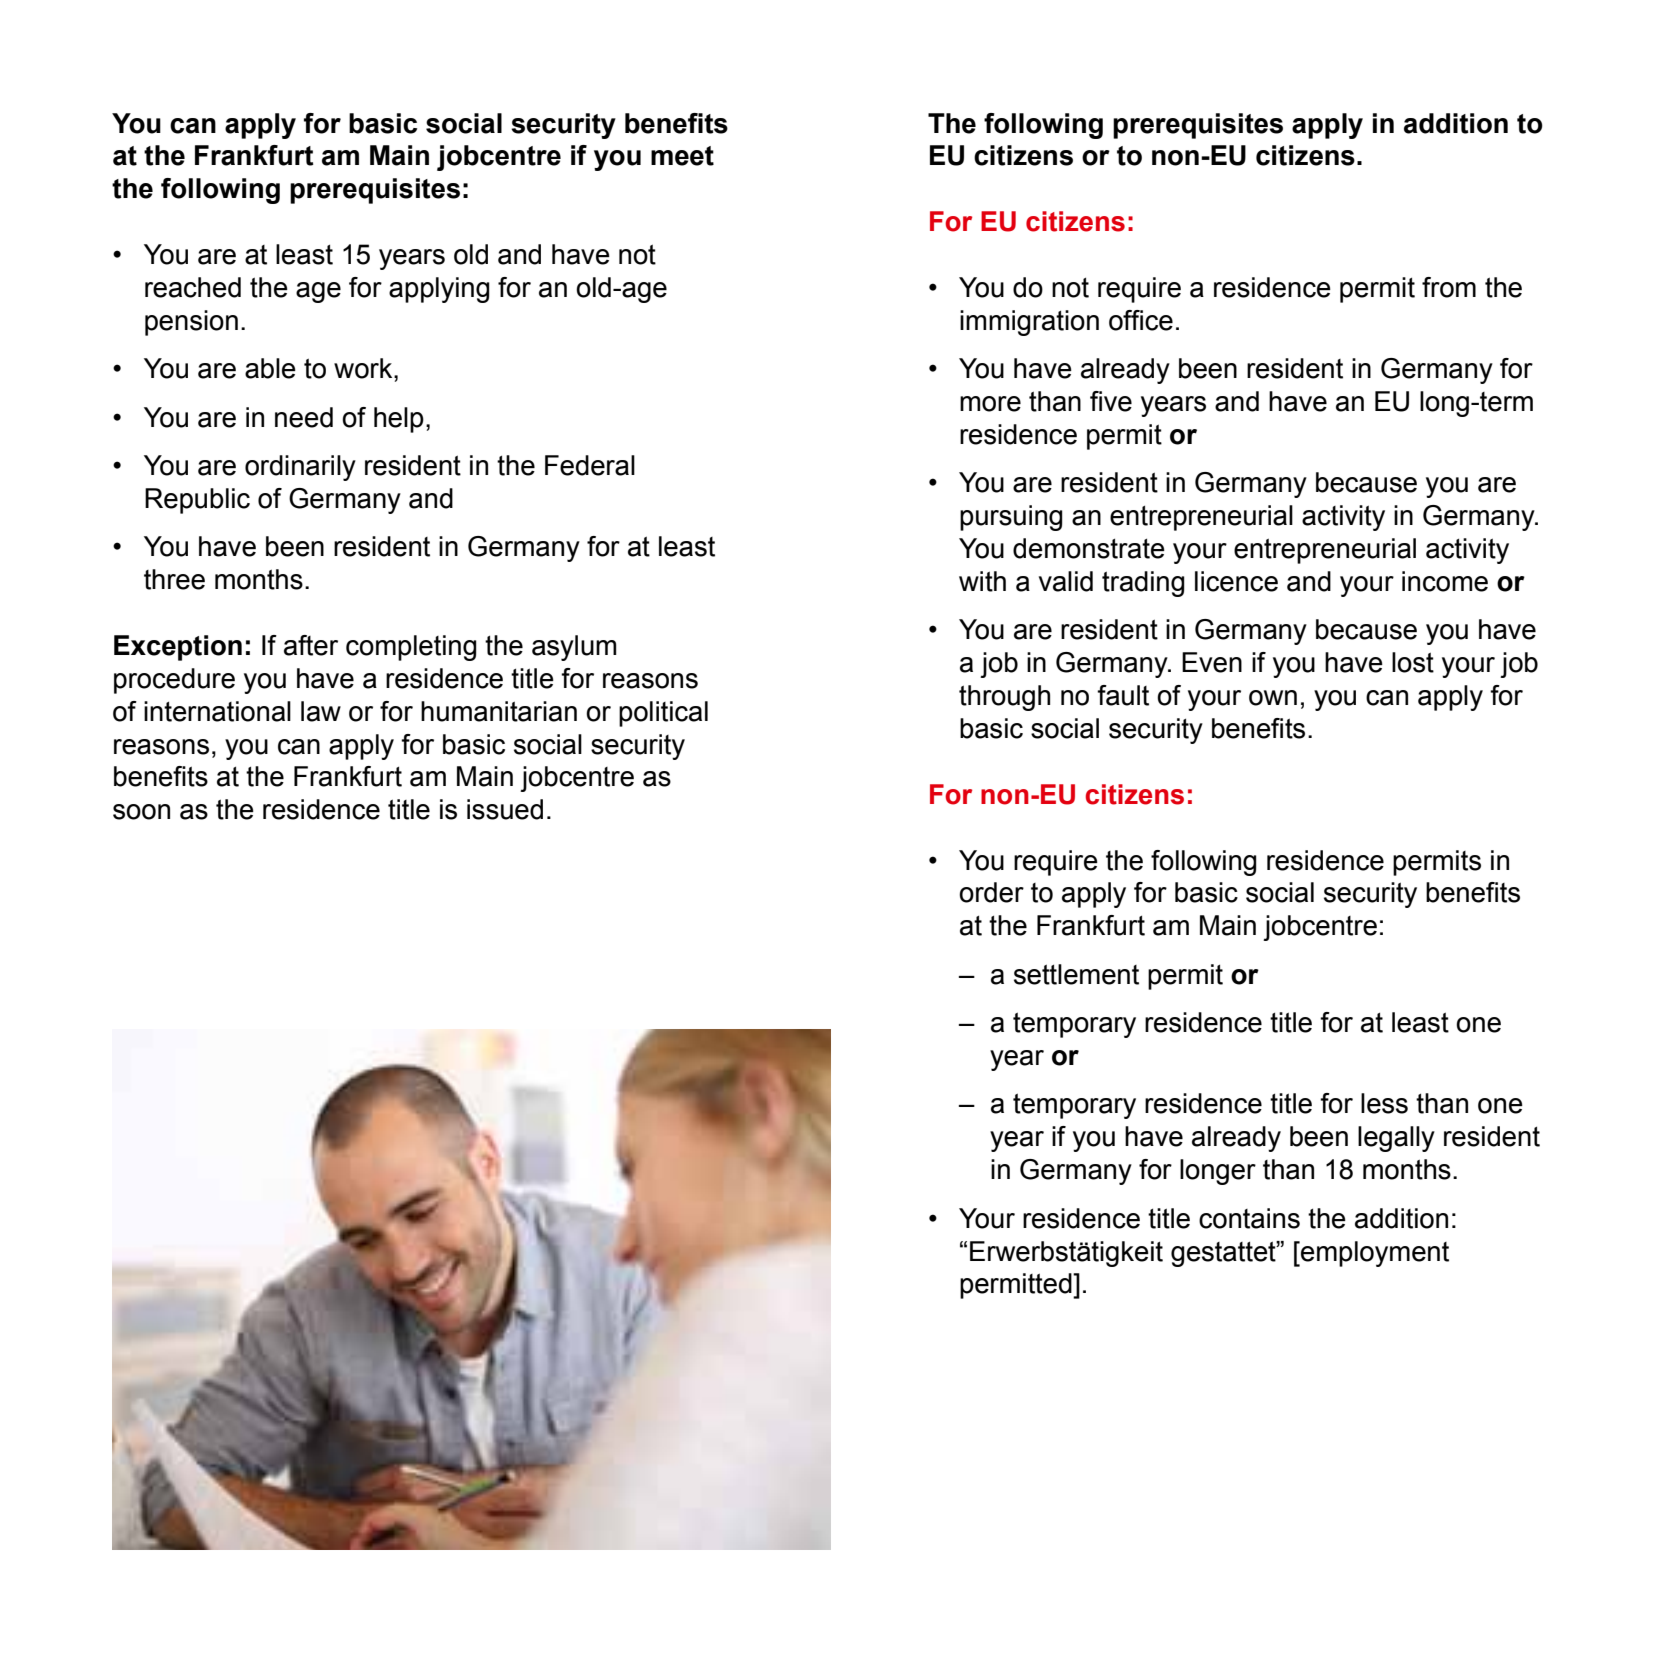 The width and height of the page is (1662, 1662). I want to click on from, so click(1449, 287).
